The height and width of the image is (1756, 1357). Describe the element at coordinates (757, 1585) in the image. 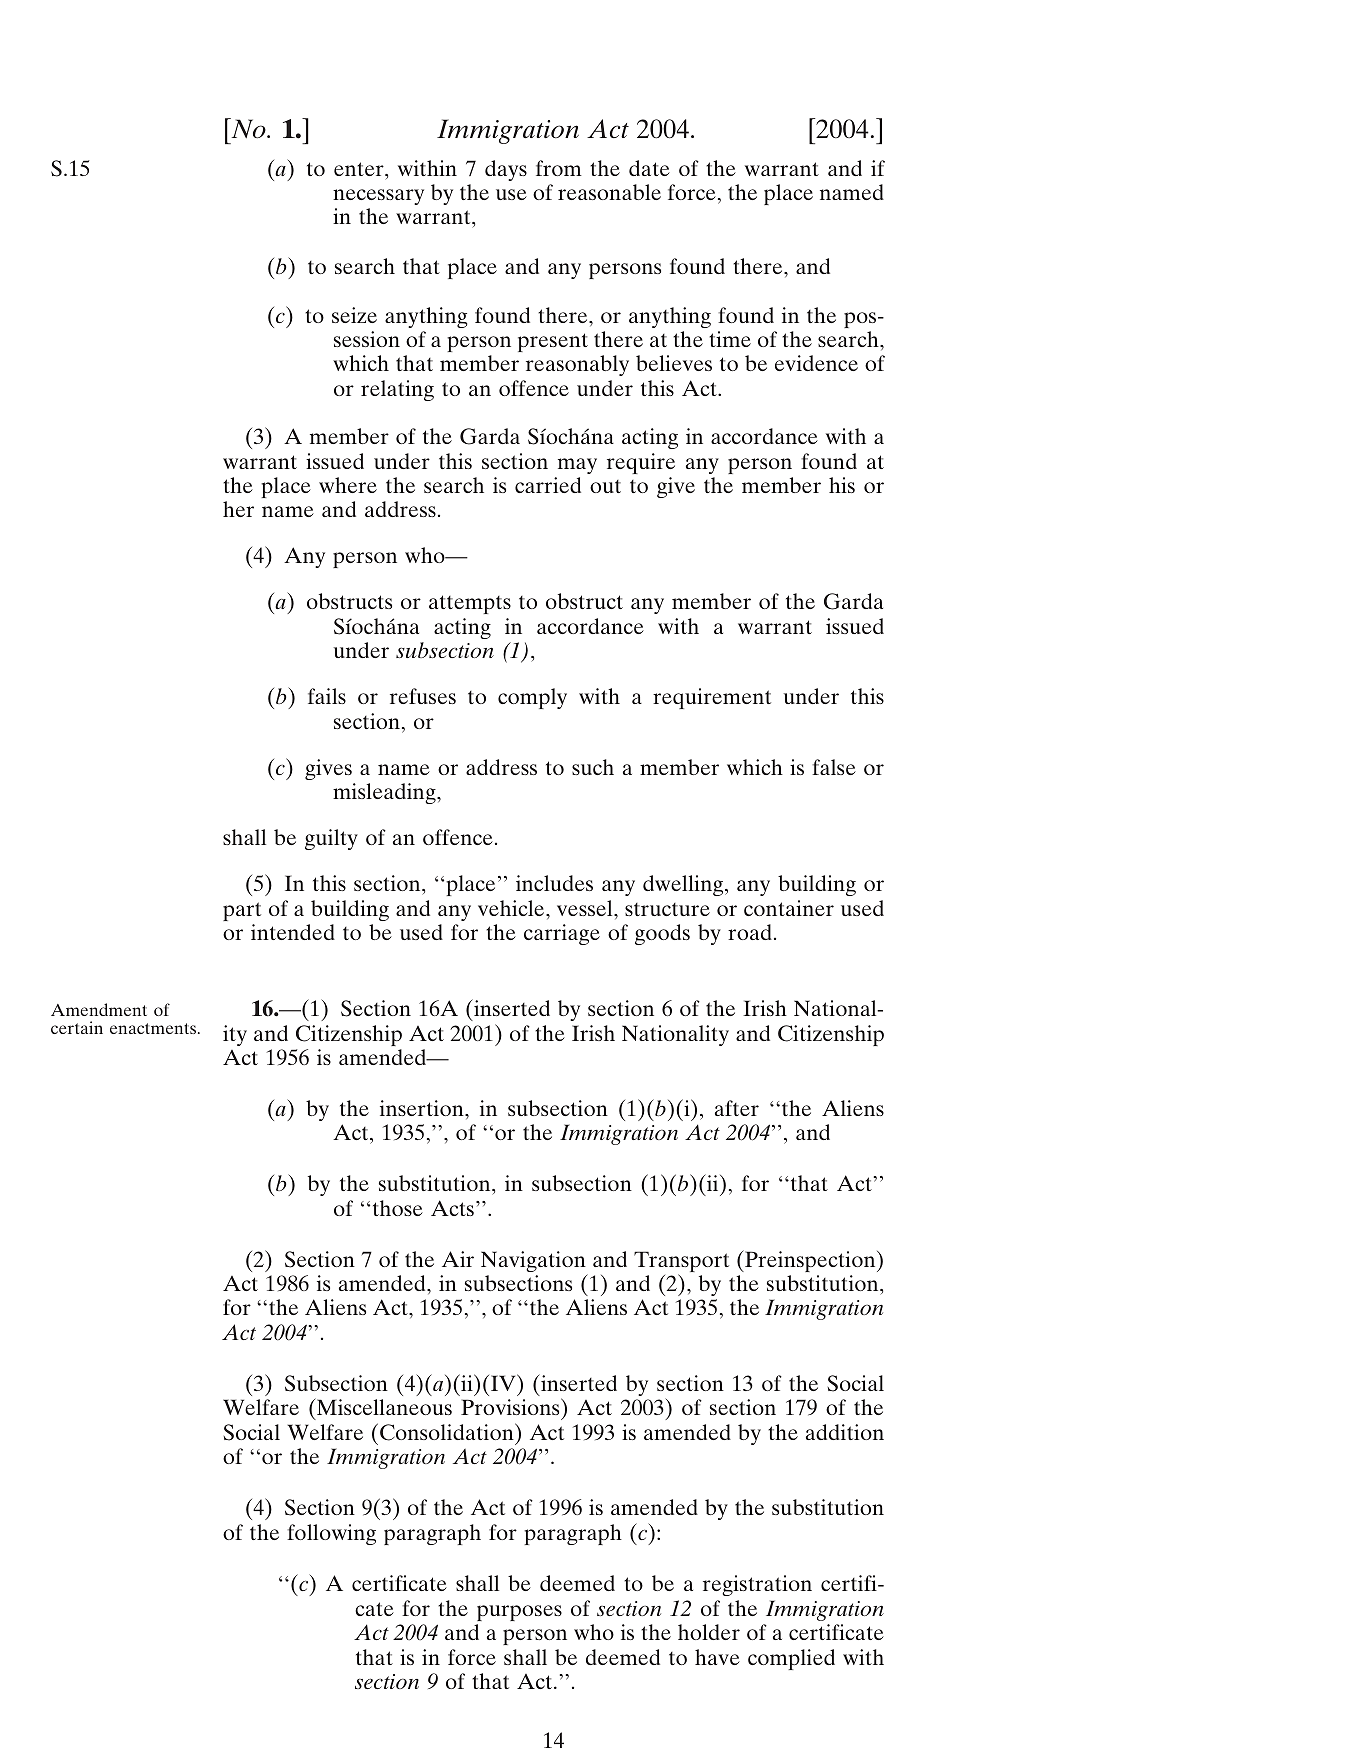

I see `registration` at that location.
